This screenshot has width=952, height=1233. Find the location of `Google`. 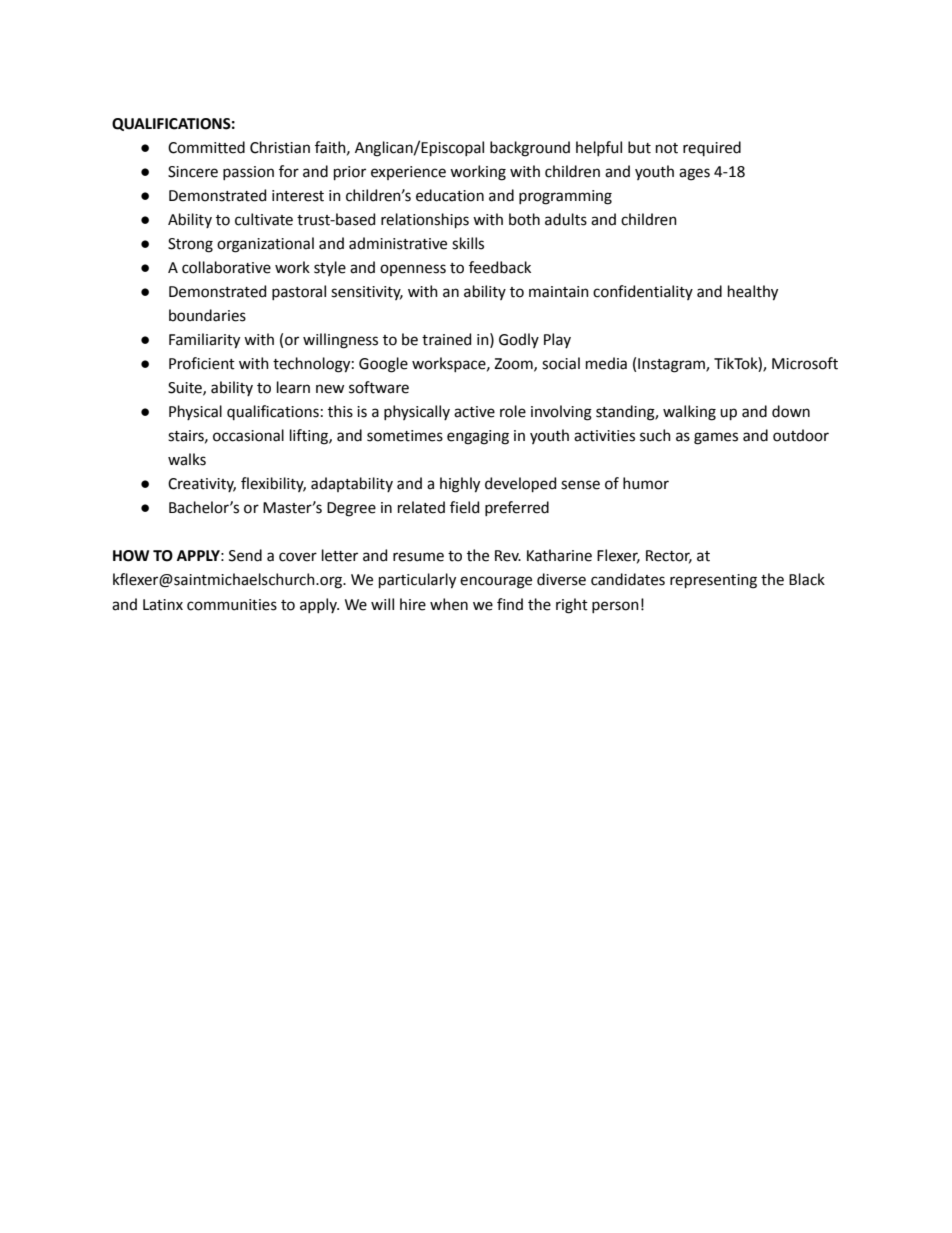

Google is located at coordinates (383, 365).
